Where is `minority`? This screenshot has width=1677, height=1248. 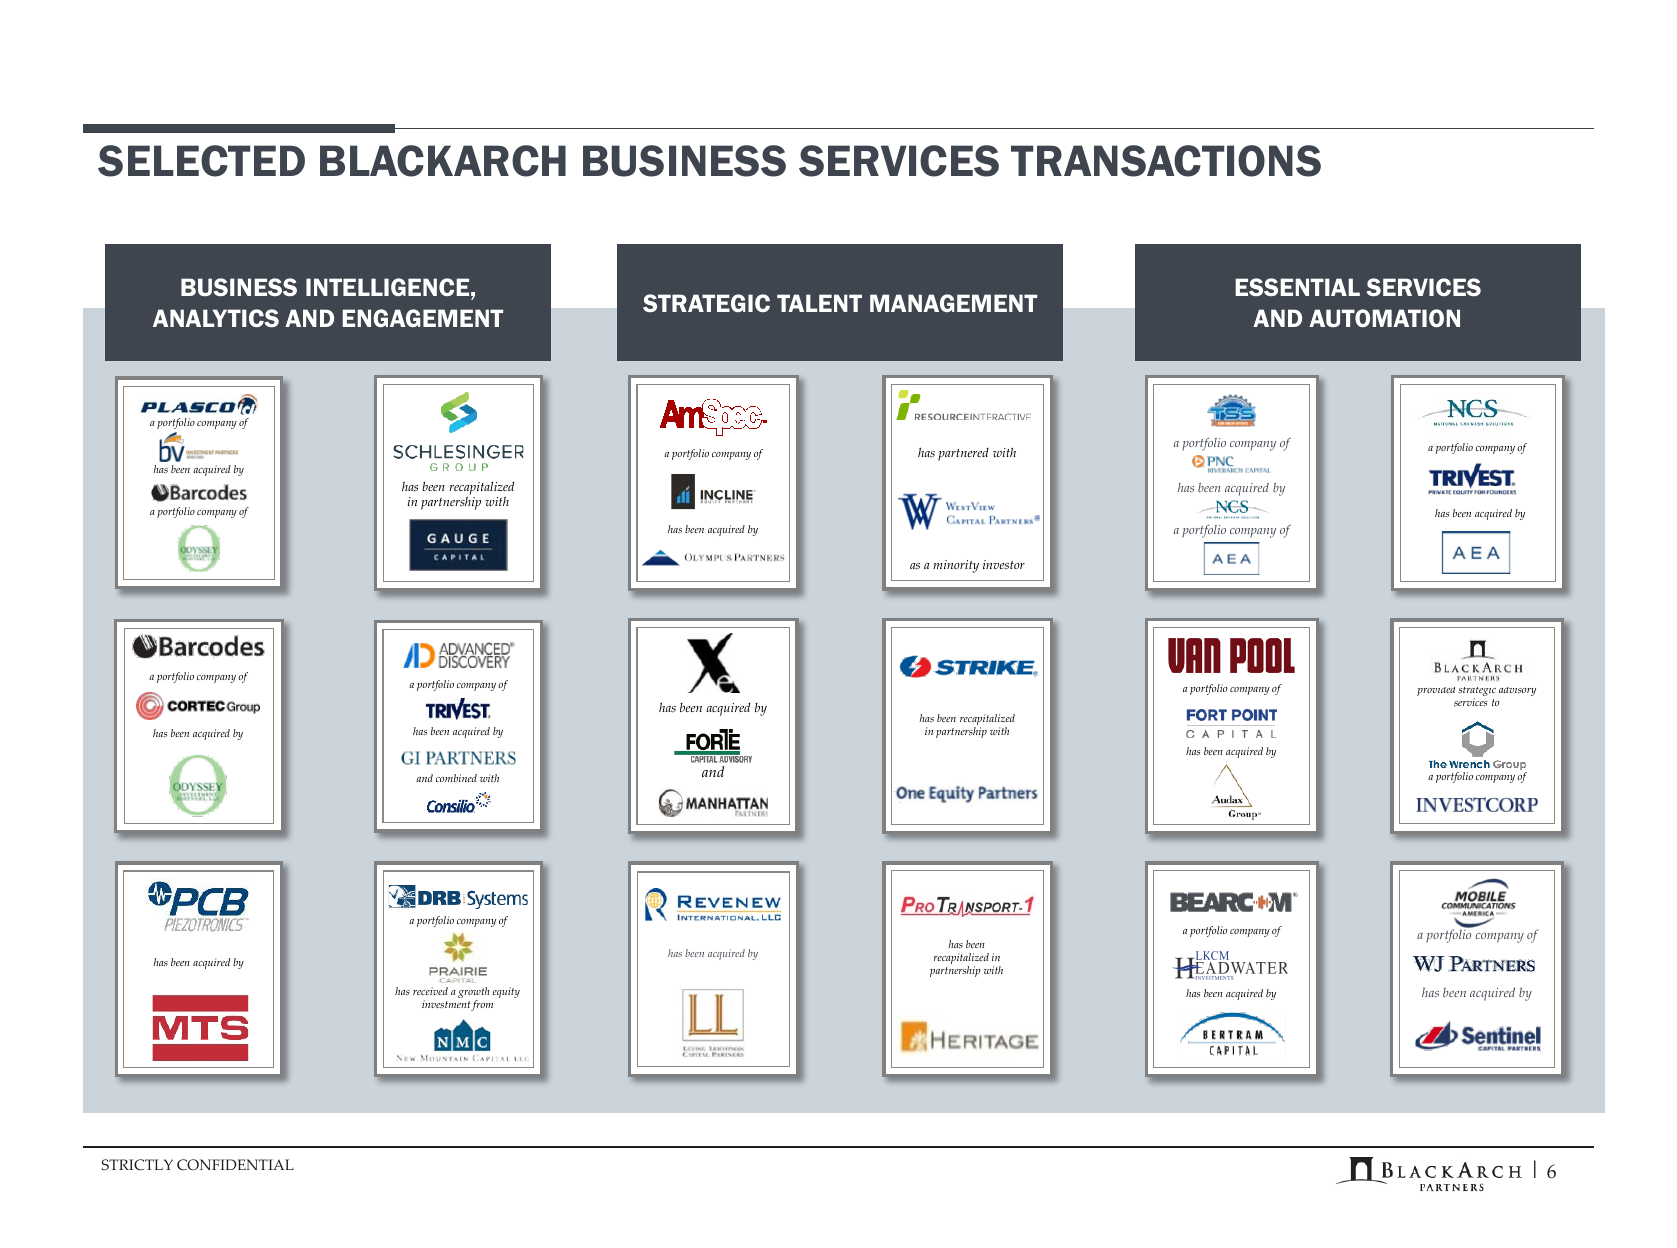
minority is located at coordinates (956, 566).
